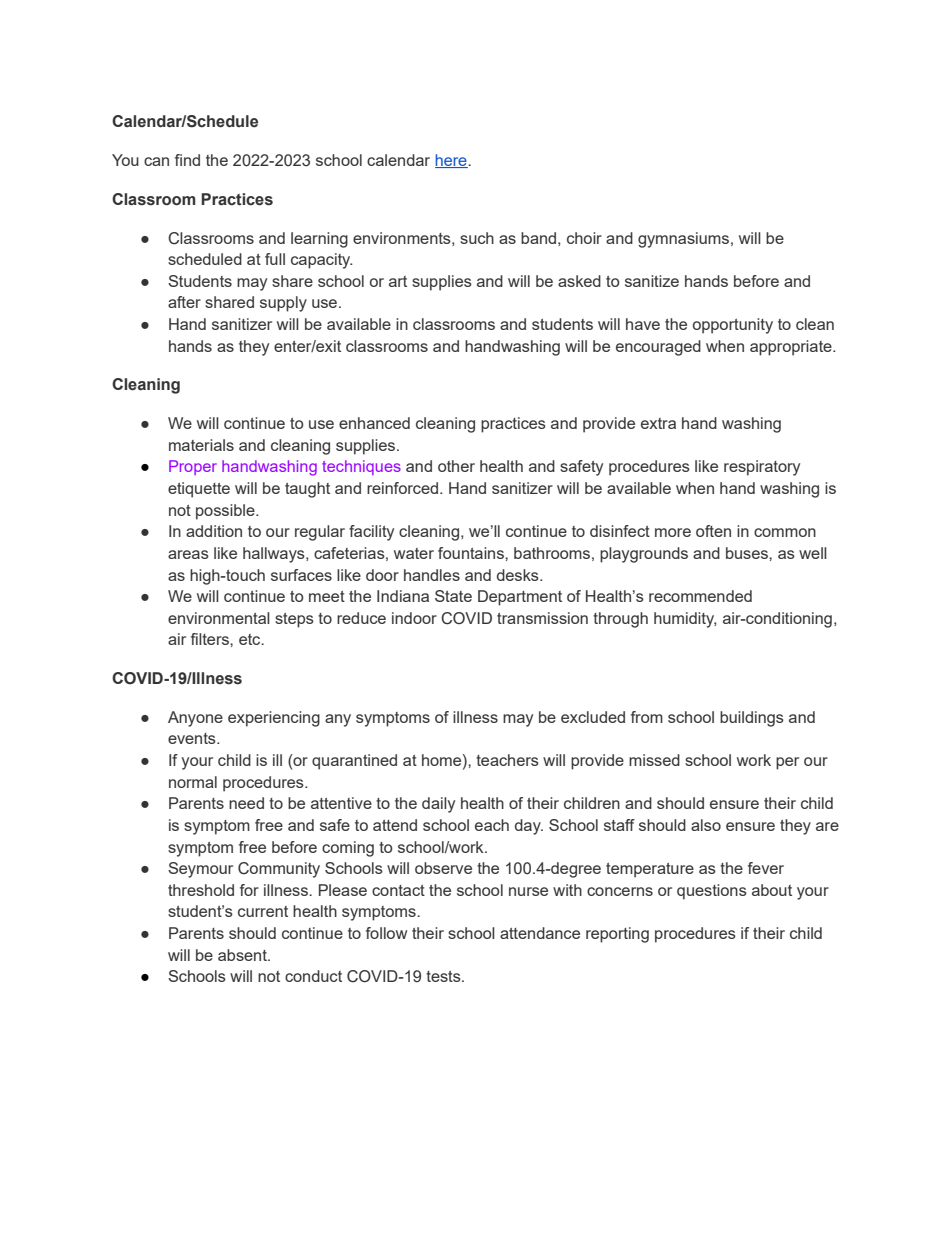 The width and height of the page is (952, 1233). I want to click on daily, so click(438, 805).
